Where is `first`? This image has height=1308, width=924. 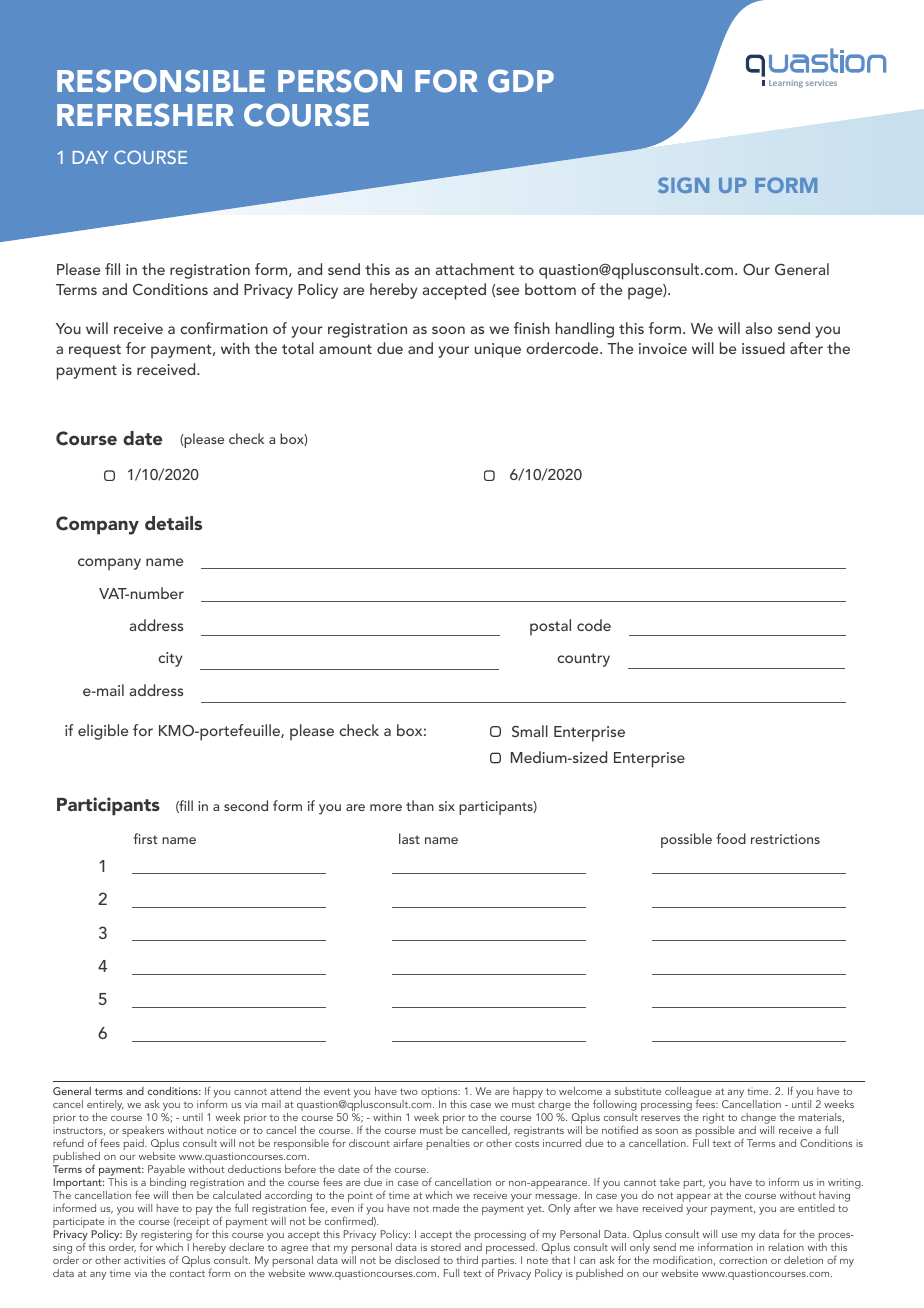
first is located at coordinates (145, 838).
